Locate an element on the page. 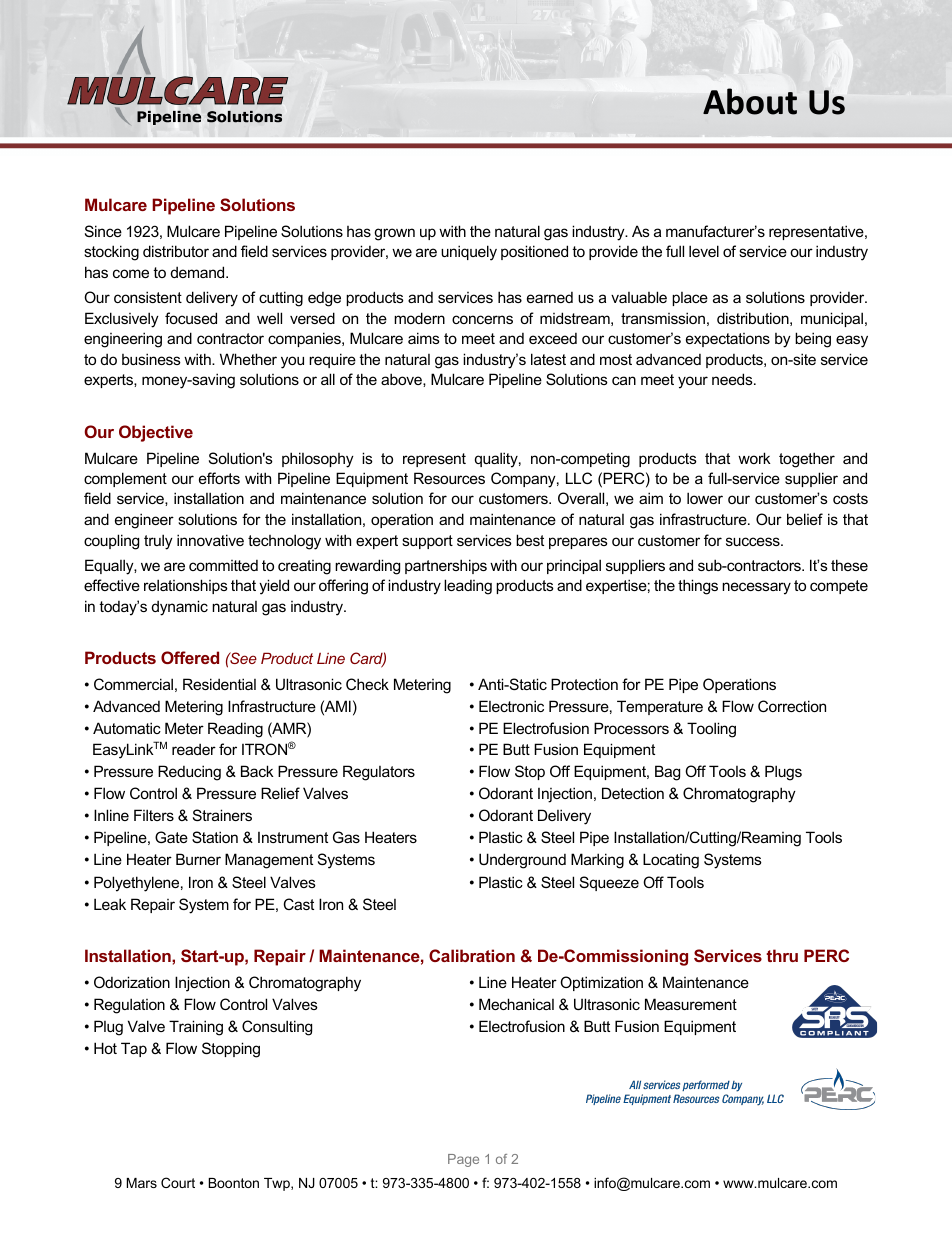  grown is located at coordinates (394, 234).
